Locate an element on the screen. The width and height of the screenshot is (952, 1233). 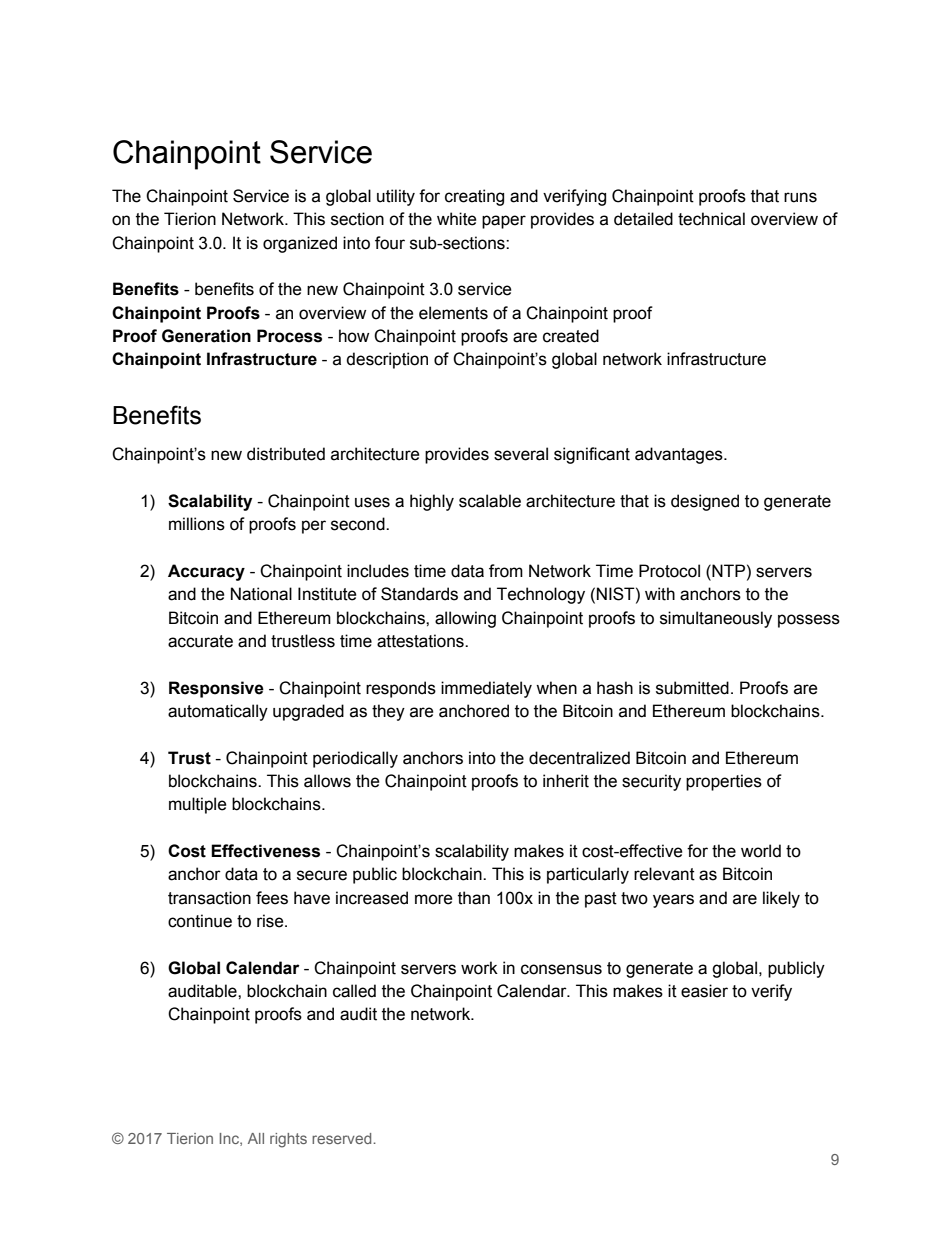
than is located at coordinates (474, 898).
